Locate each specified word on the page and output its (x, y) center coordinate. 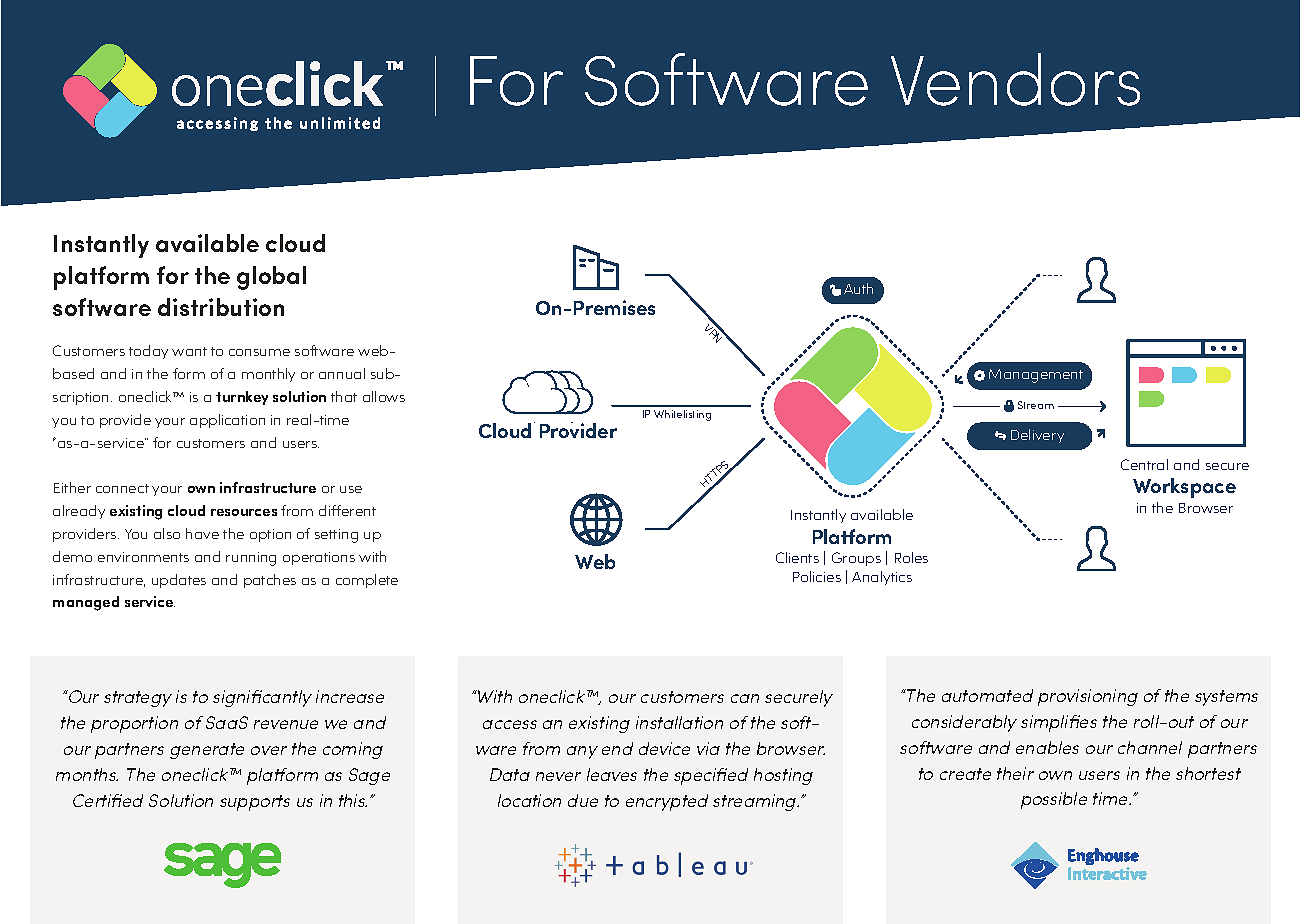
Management (1036, 376)
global (271, 278)
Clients (797, 557)
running (251, 559)
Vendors (1015, 79)
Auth (858, 288)
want (189, 351)
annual (342, 373)
